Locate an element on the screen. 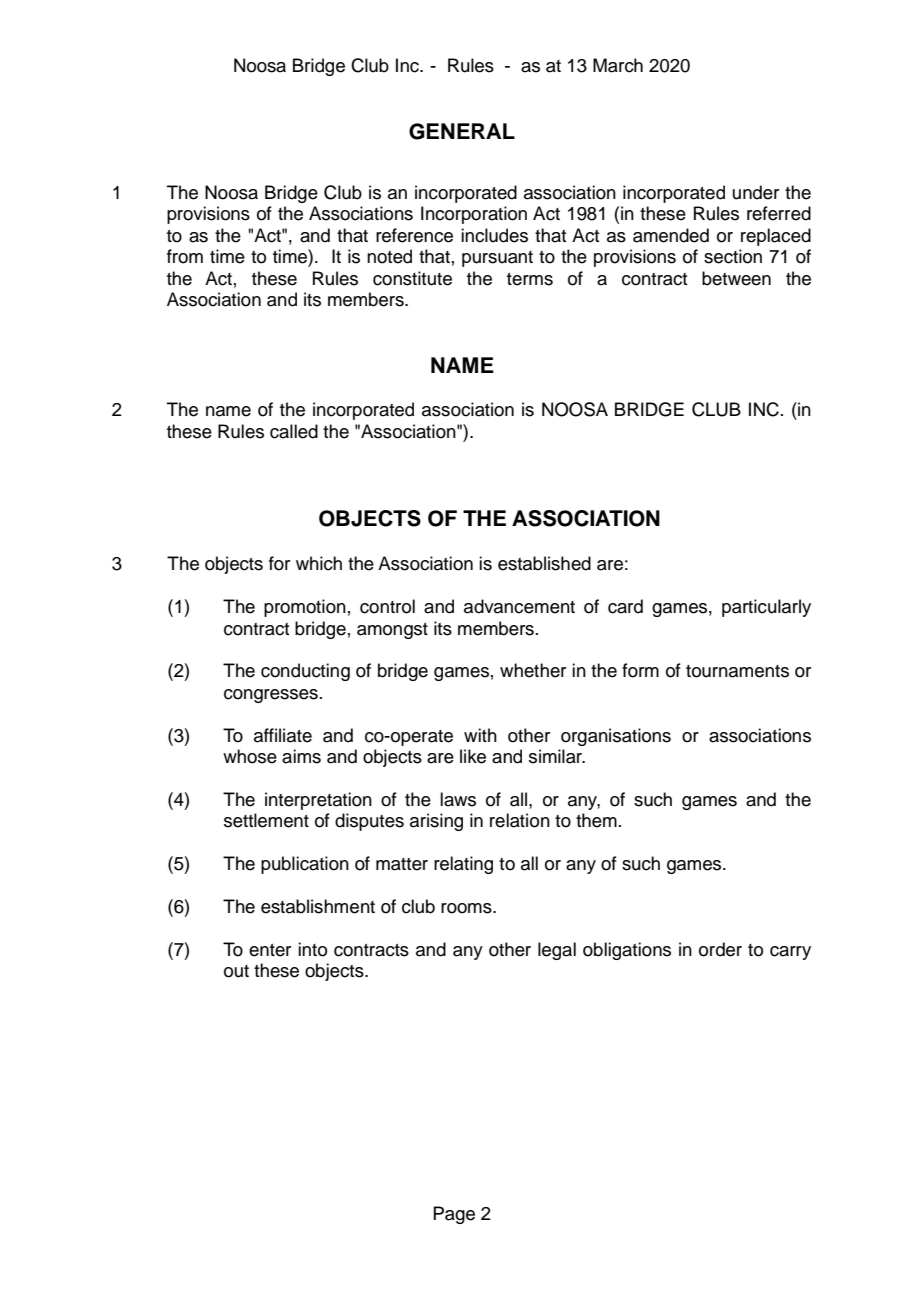  GENERAL is located at coordinates (462, 131).
